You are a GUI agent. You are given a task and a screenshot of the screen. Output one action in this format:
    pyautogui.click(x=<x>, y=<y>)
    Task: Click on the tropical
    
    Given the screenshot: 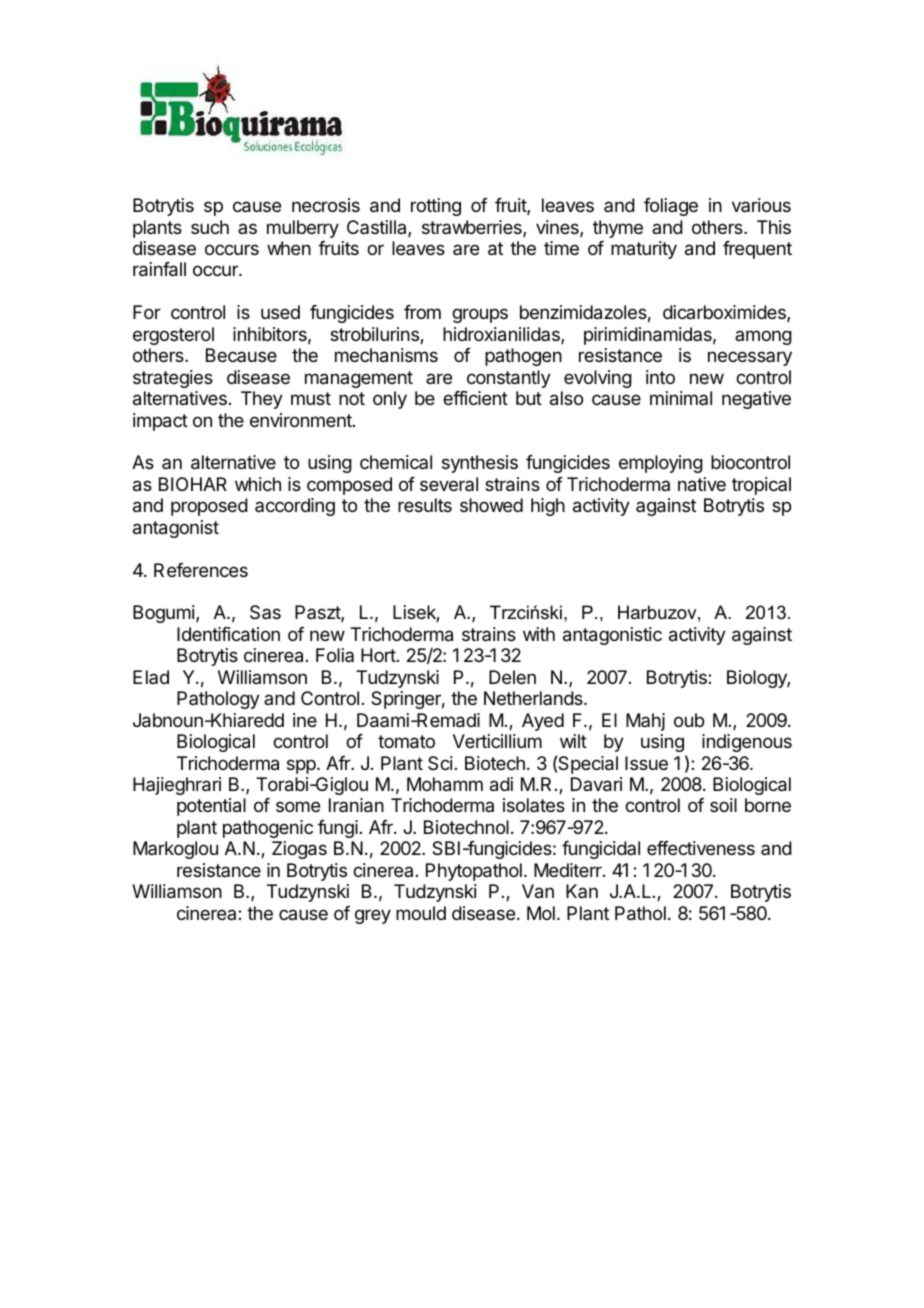 What is the action you would take?
    pyautogui.click(x=761, y=486)
